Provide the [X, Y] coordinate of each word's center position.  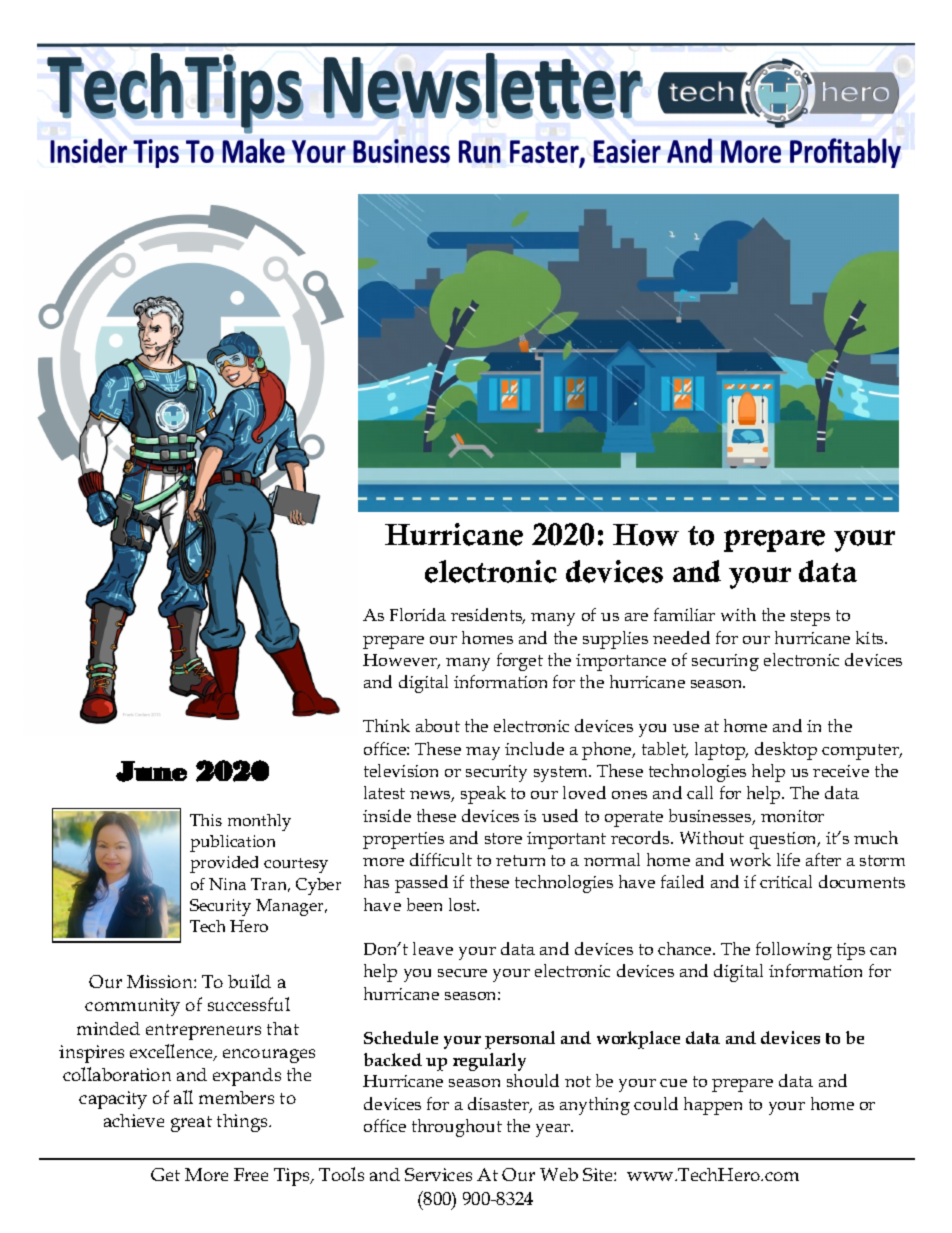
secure [462, 973]
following [794, 951]
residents [488, 616]
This [206, 820]
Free [251, 1174]
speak [483, 795]
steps [810, 618]
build [249, 981]
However [401, 661]
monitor [792, 816]
